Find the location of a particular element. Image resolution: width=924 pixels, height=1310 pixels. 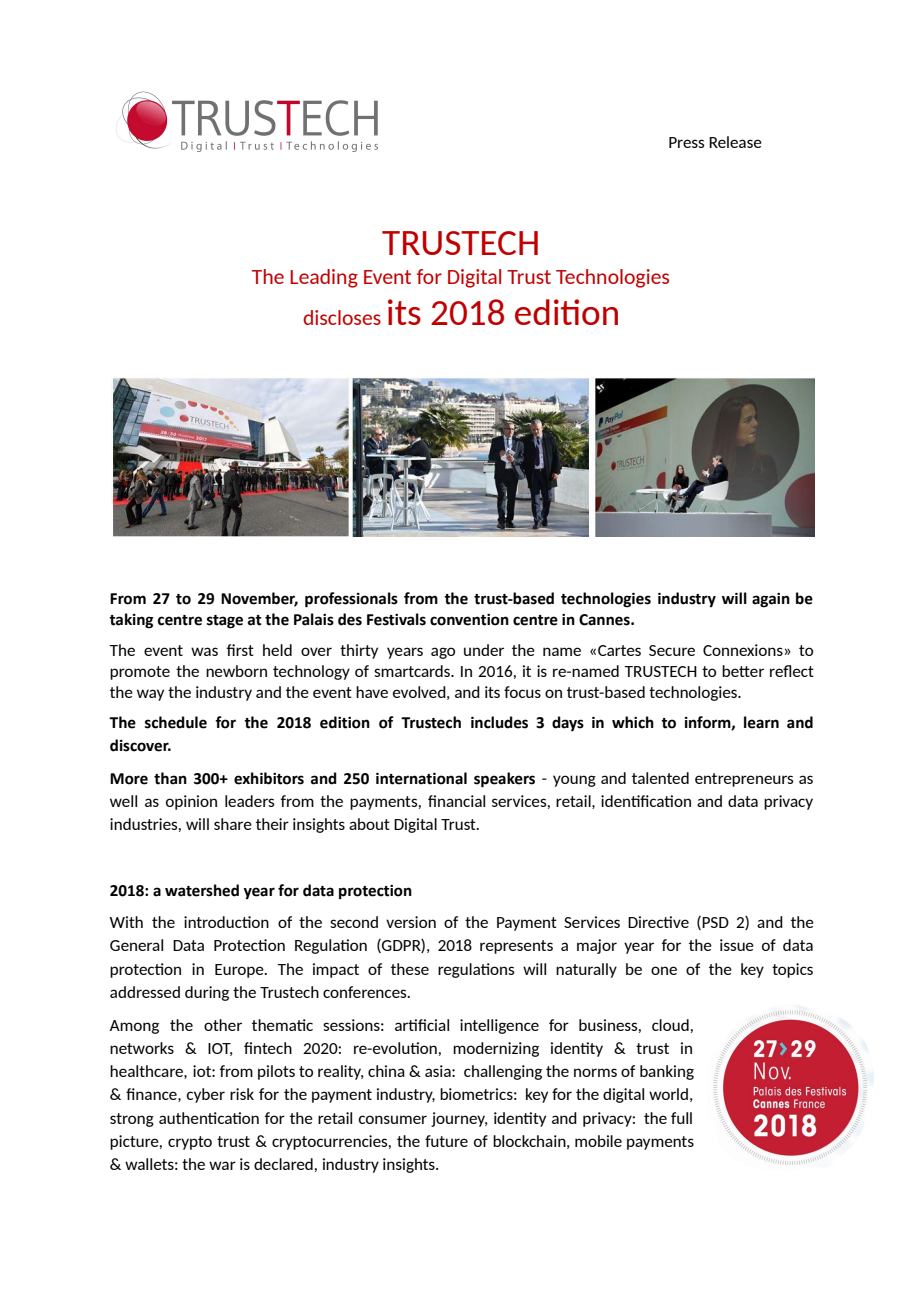

Press is located at coordinates (687, 142).
